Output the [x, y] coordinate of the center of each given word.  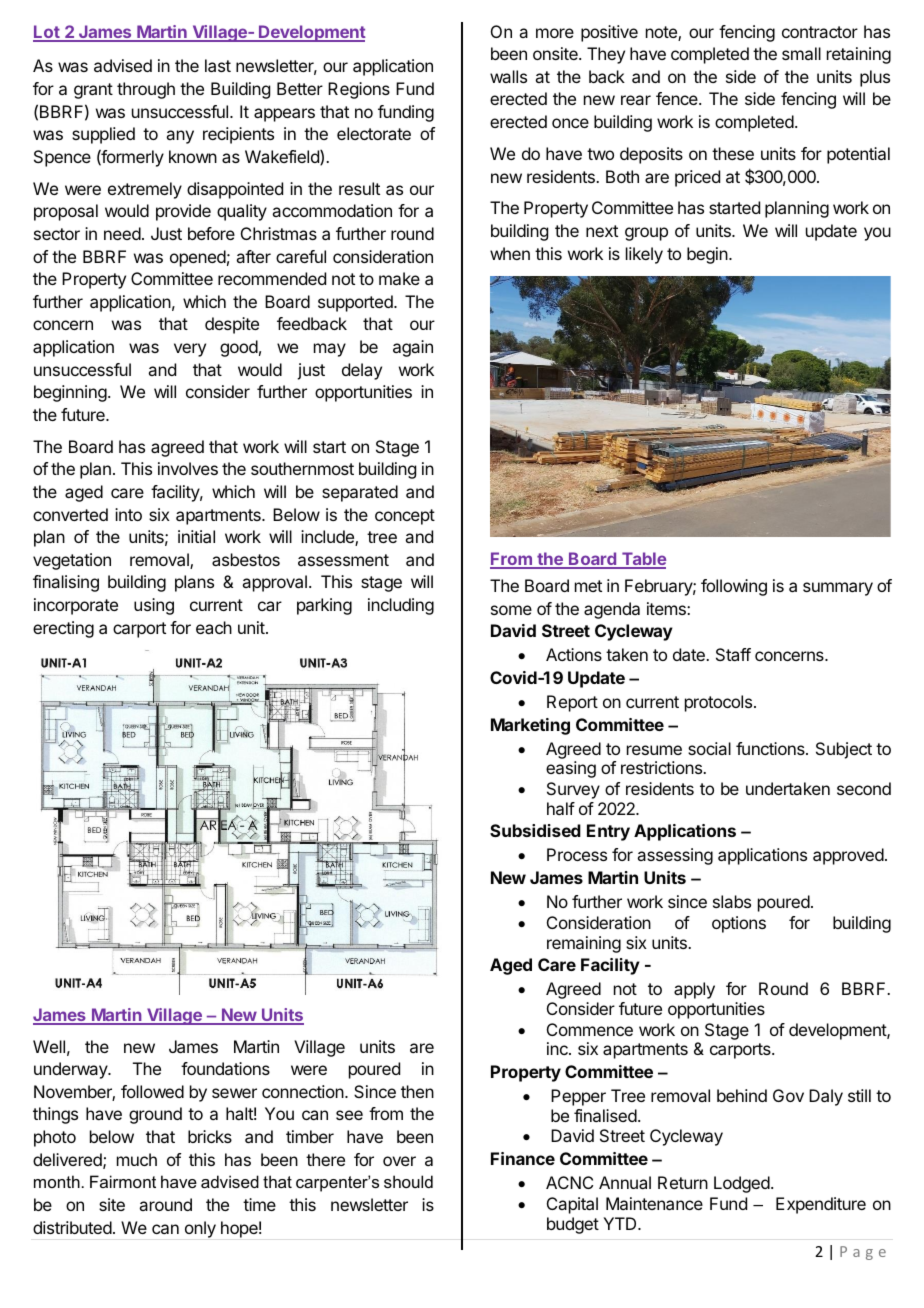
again [413, 348]
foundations [225, 1068]
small [801, 53]
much [137, 1159]
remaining [584, 944]
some [511, 610]
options [739, 924]
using [154, 606]
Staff [733, 654]
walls [508, 76]
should [408, 1181]
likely [644, 255]
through [146, 90]
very [190, 350]
